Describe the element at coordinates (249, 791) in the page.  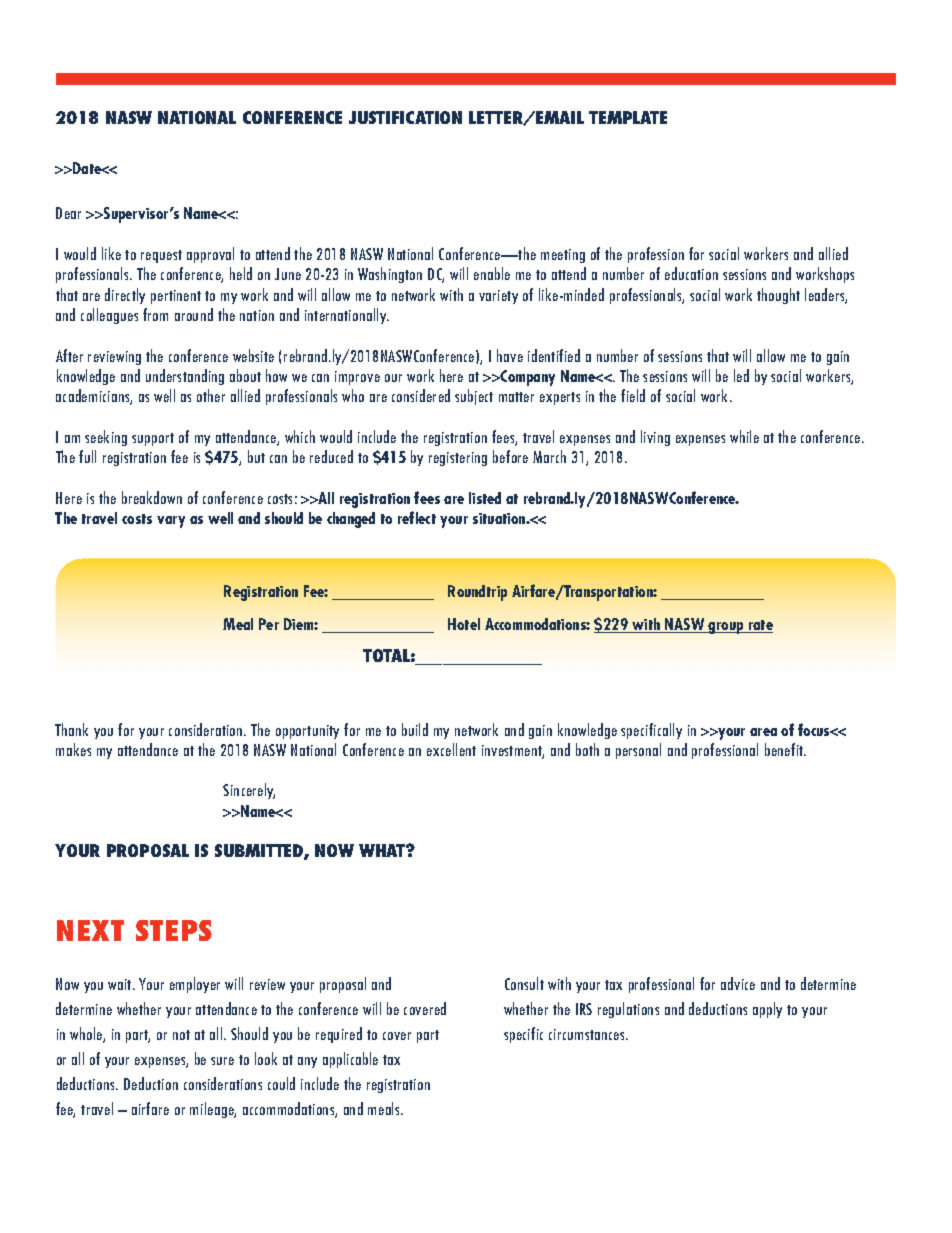
I see `Sincerely` at that location.
